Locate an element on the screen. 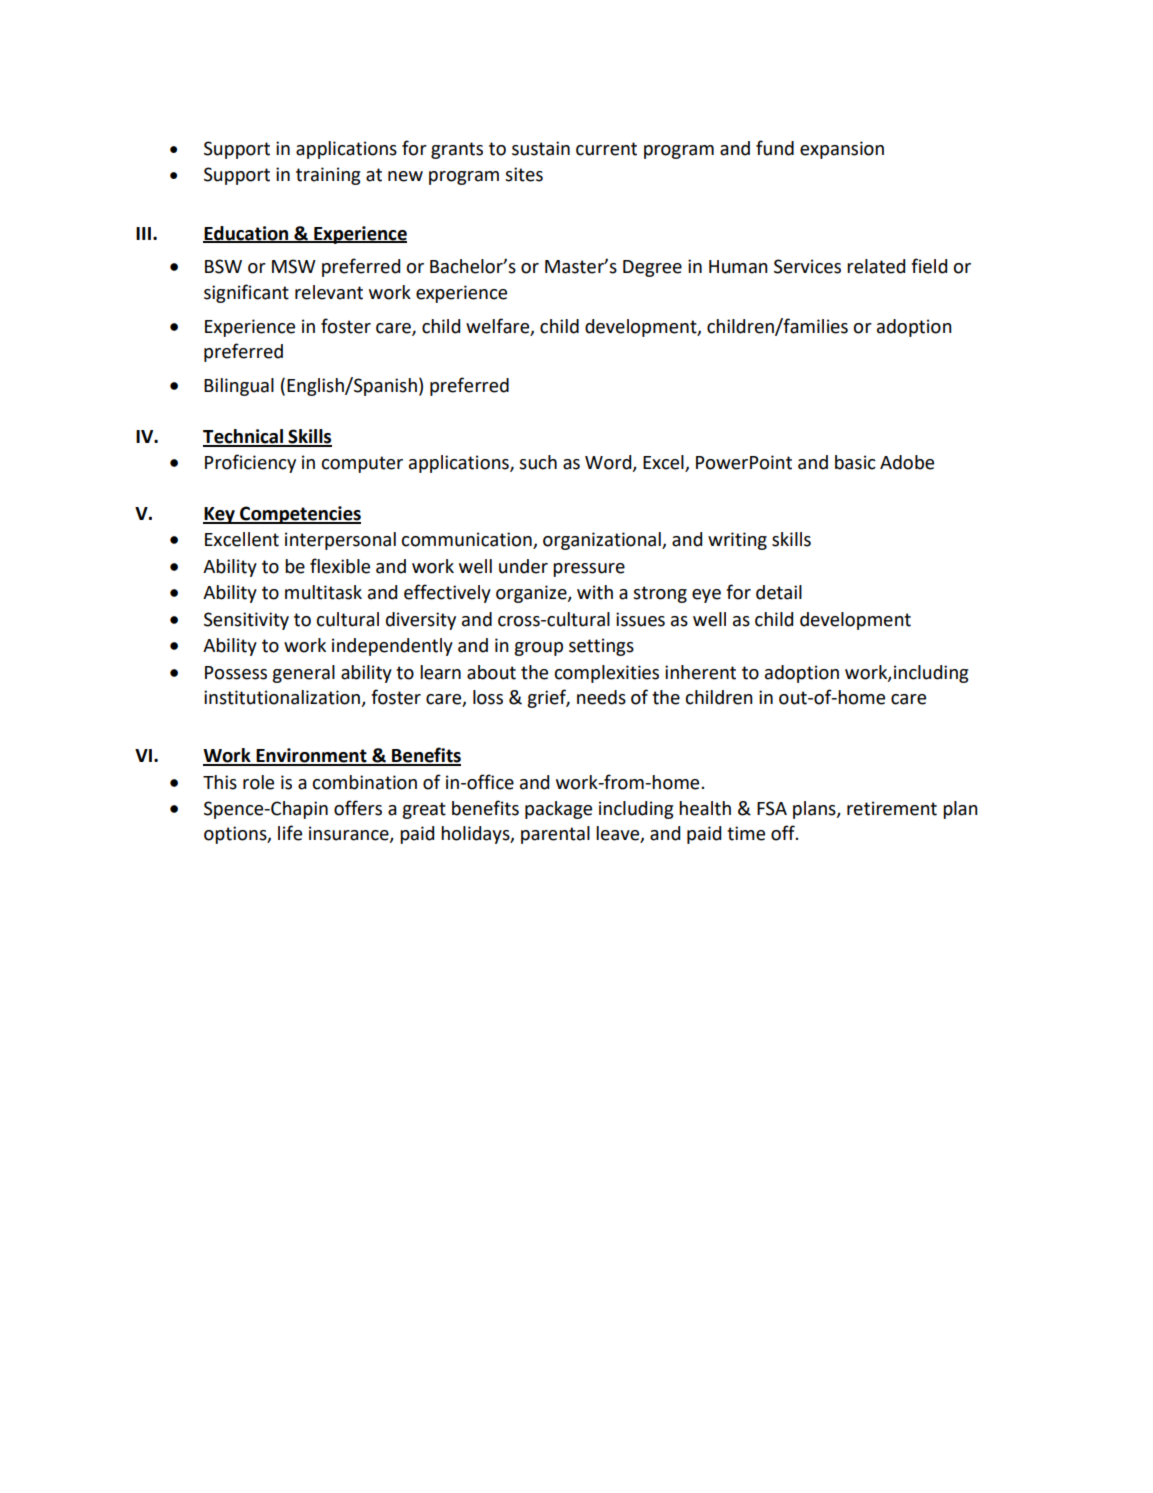 This screenshot has height=1493, width=1153. training is located at coordinates (328, 176).
